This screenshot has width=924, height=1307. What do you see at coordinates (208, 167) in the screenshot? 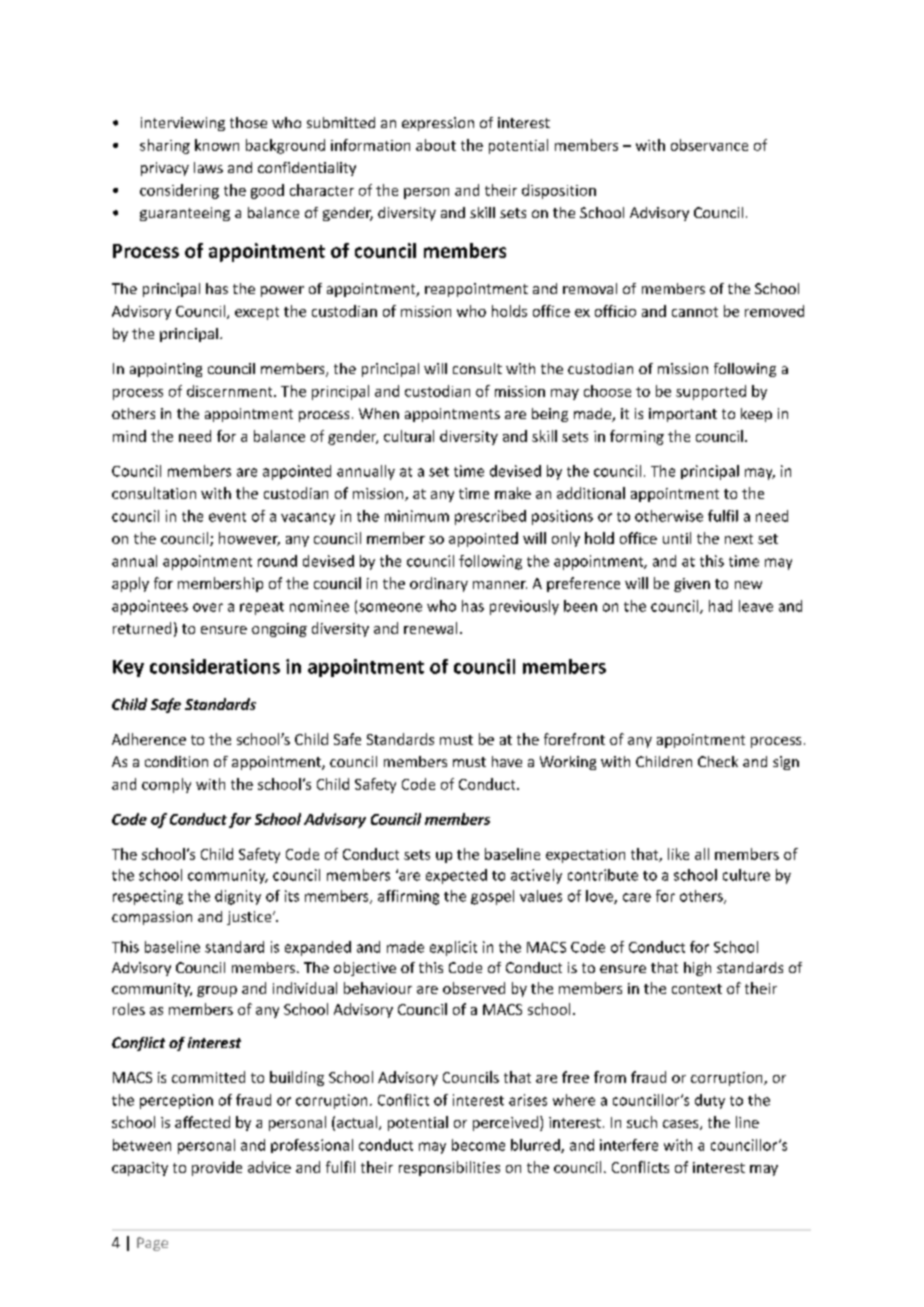
I see `laws` at bounding box center [208, 167].
